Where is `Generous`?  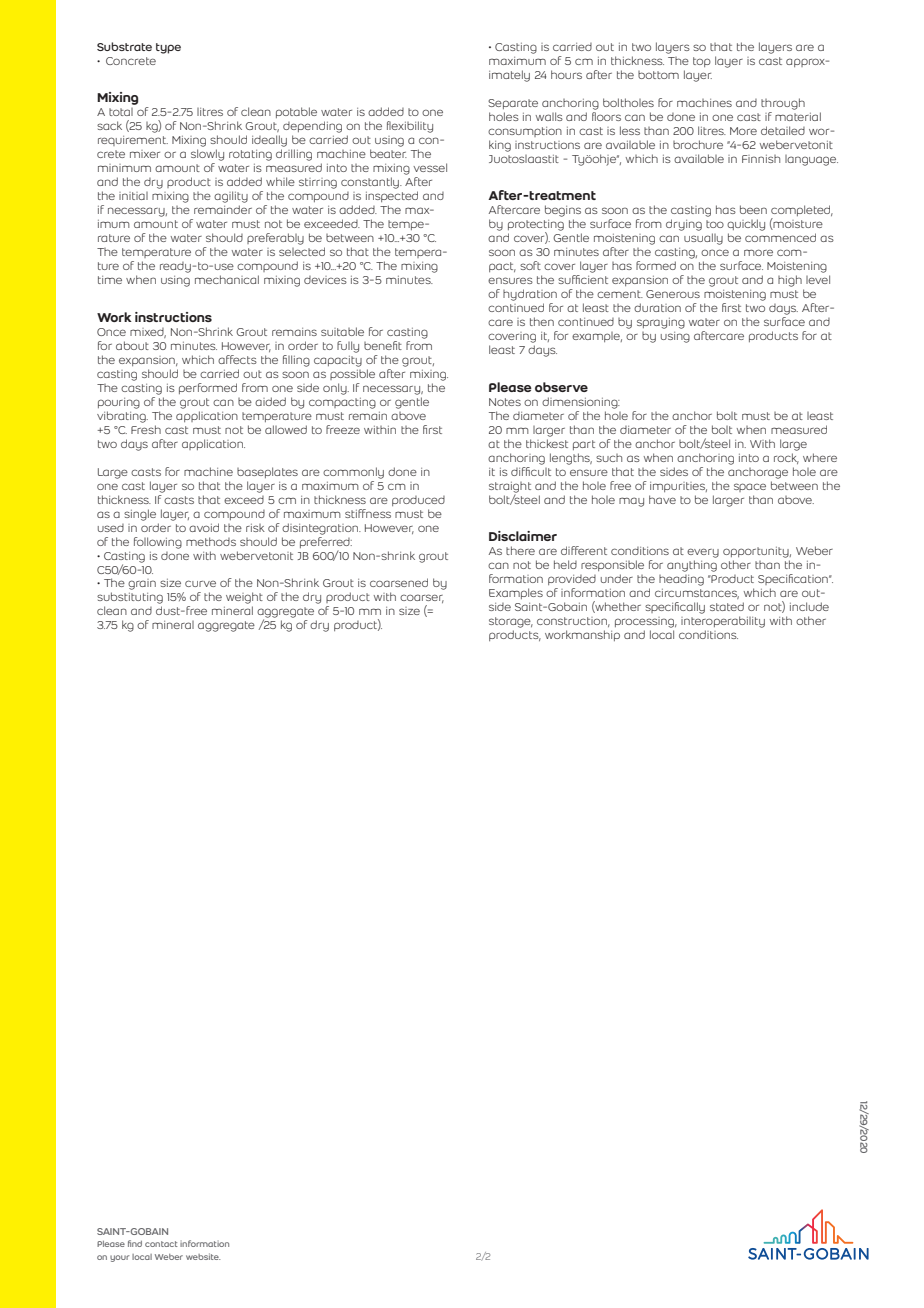
Generous is located at coordinates (673, 294).
